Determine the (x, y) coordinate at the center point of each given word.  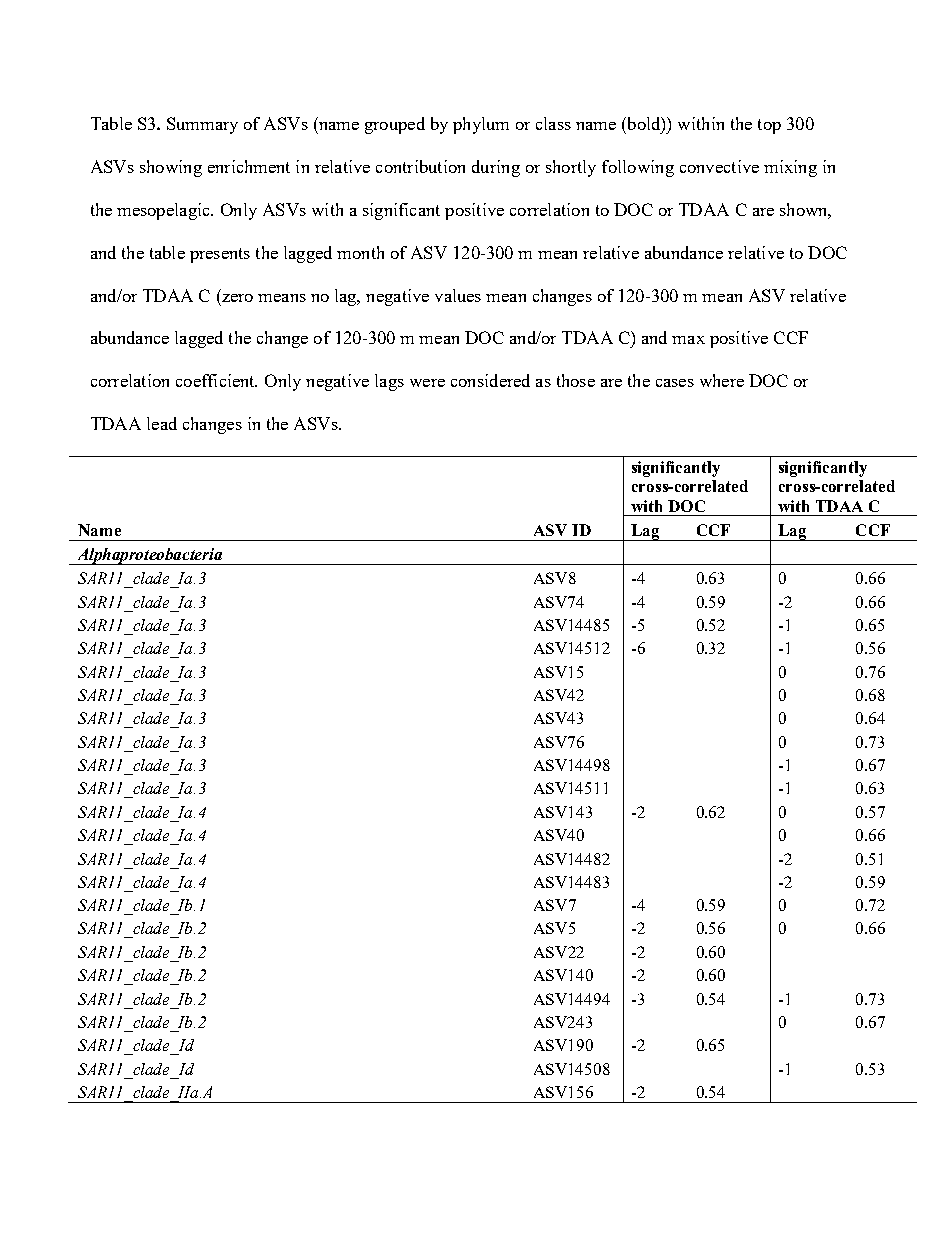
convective (719, 166)
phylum (481, 125)
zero (237, 298)
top (769, 126)
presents (220, 255)
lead (162, 423)
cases (675, 383)
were (427, 383)
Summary (202, 125)
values (458, 295)
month (360, 252)
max (688, 340)
